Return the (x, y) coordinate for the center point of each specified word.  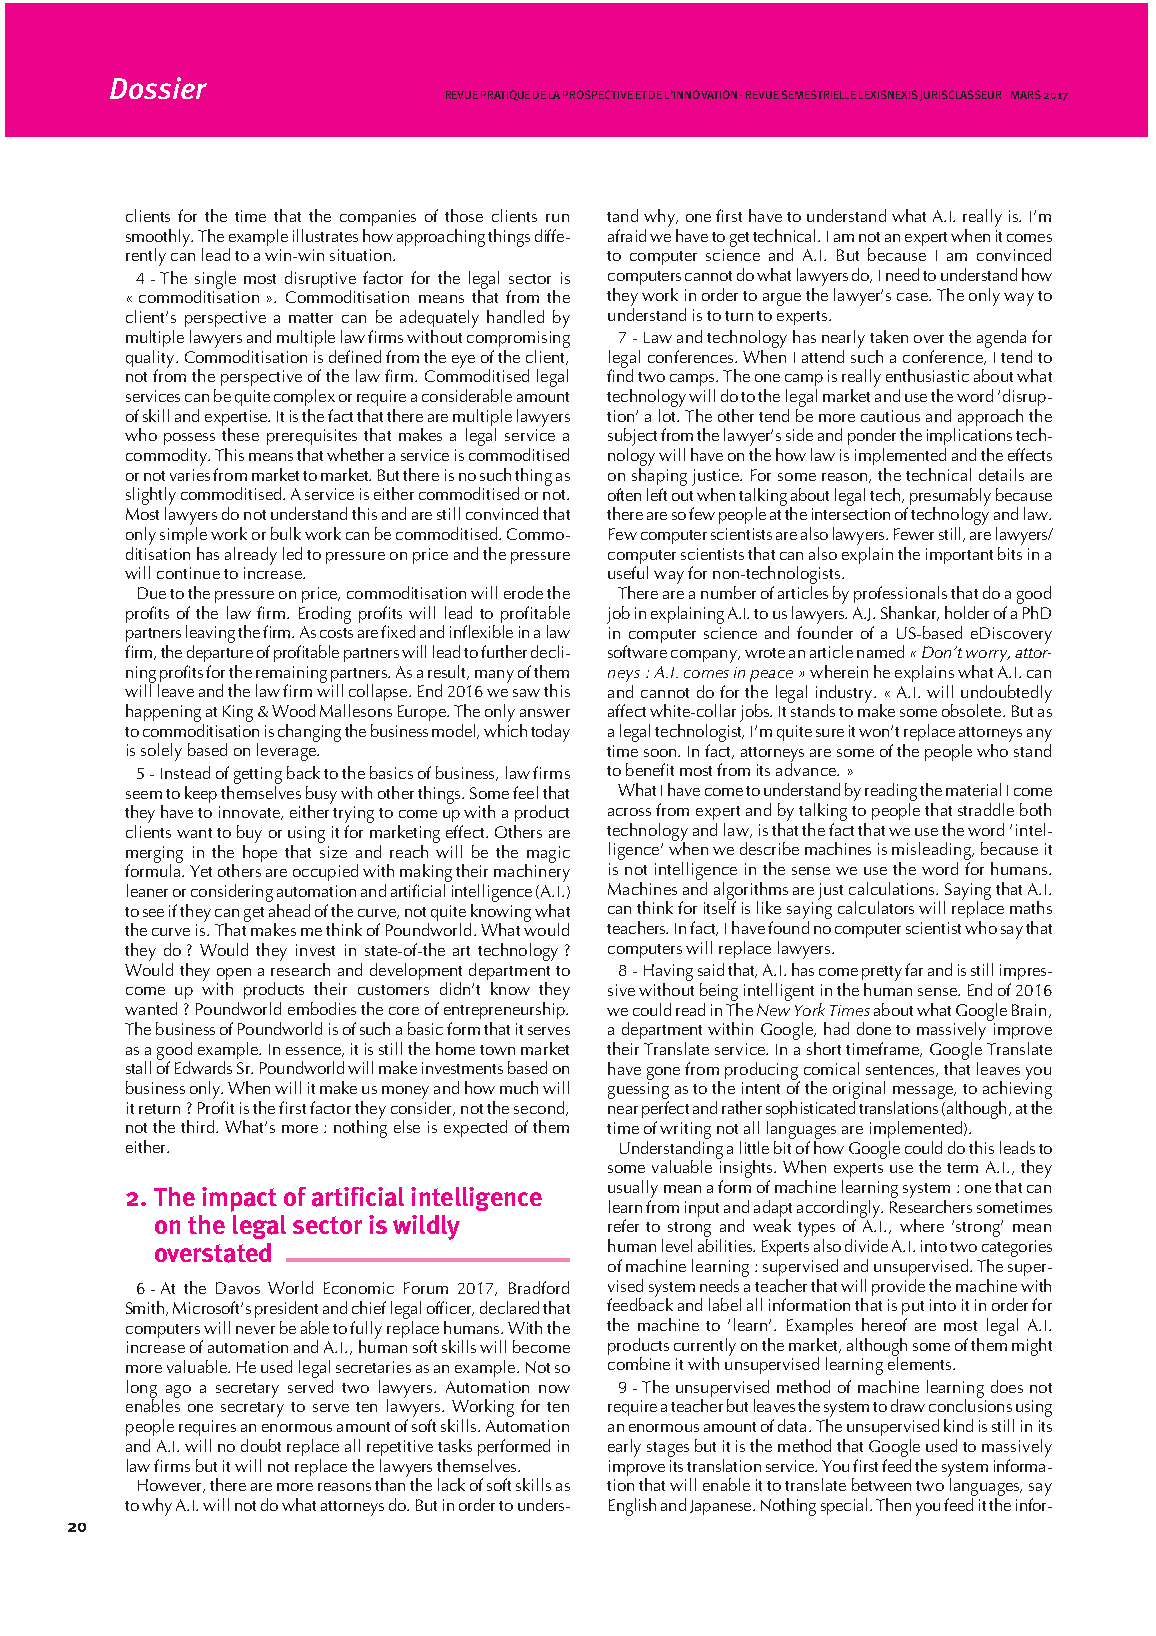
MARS (1026, 94)
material (973, 789)
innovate (250, 813)
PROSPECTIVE (598, 94)
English (632, 1507)
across (629, 812)
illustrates (325, 235)
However (171, 1486)
